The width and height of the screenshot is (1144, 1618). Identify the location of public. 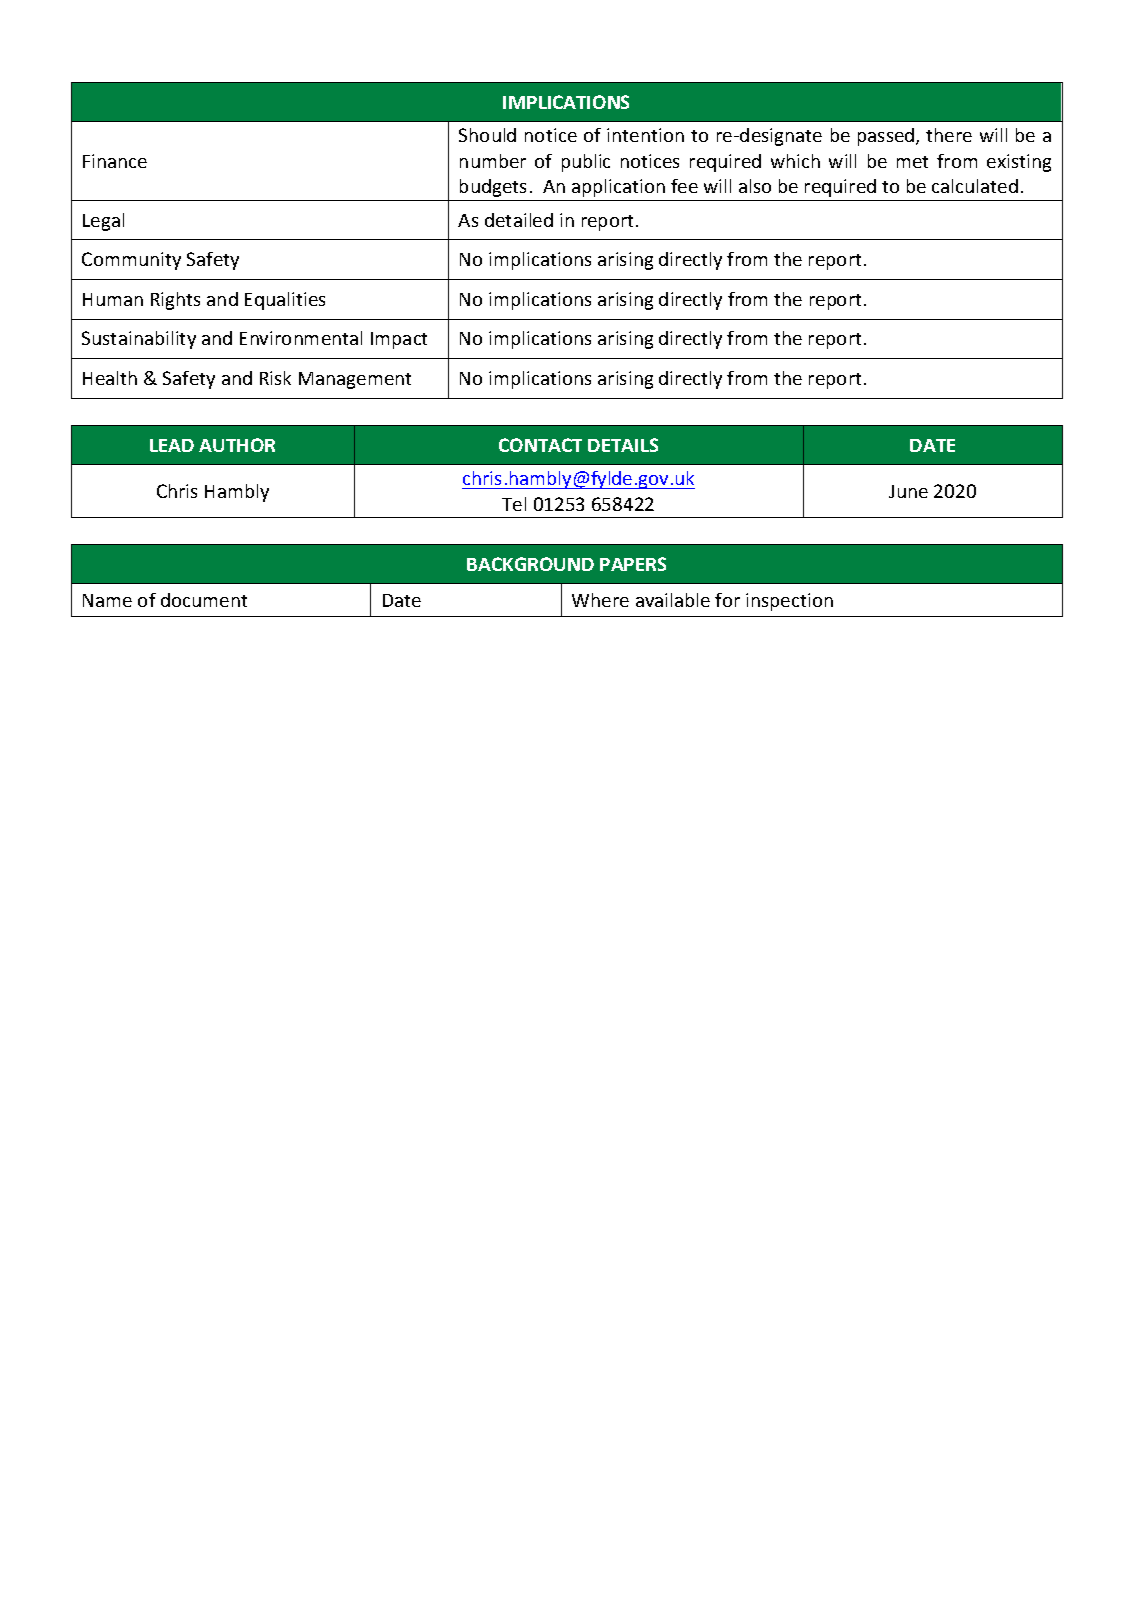
(586, 163).
